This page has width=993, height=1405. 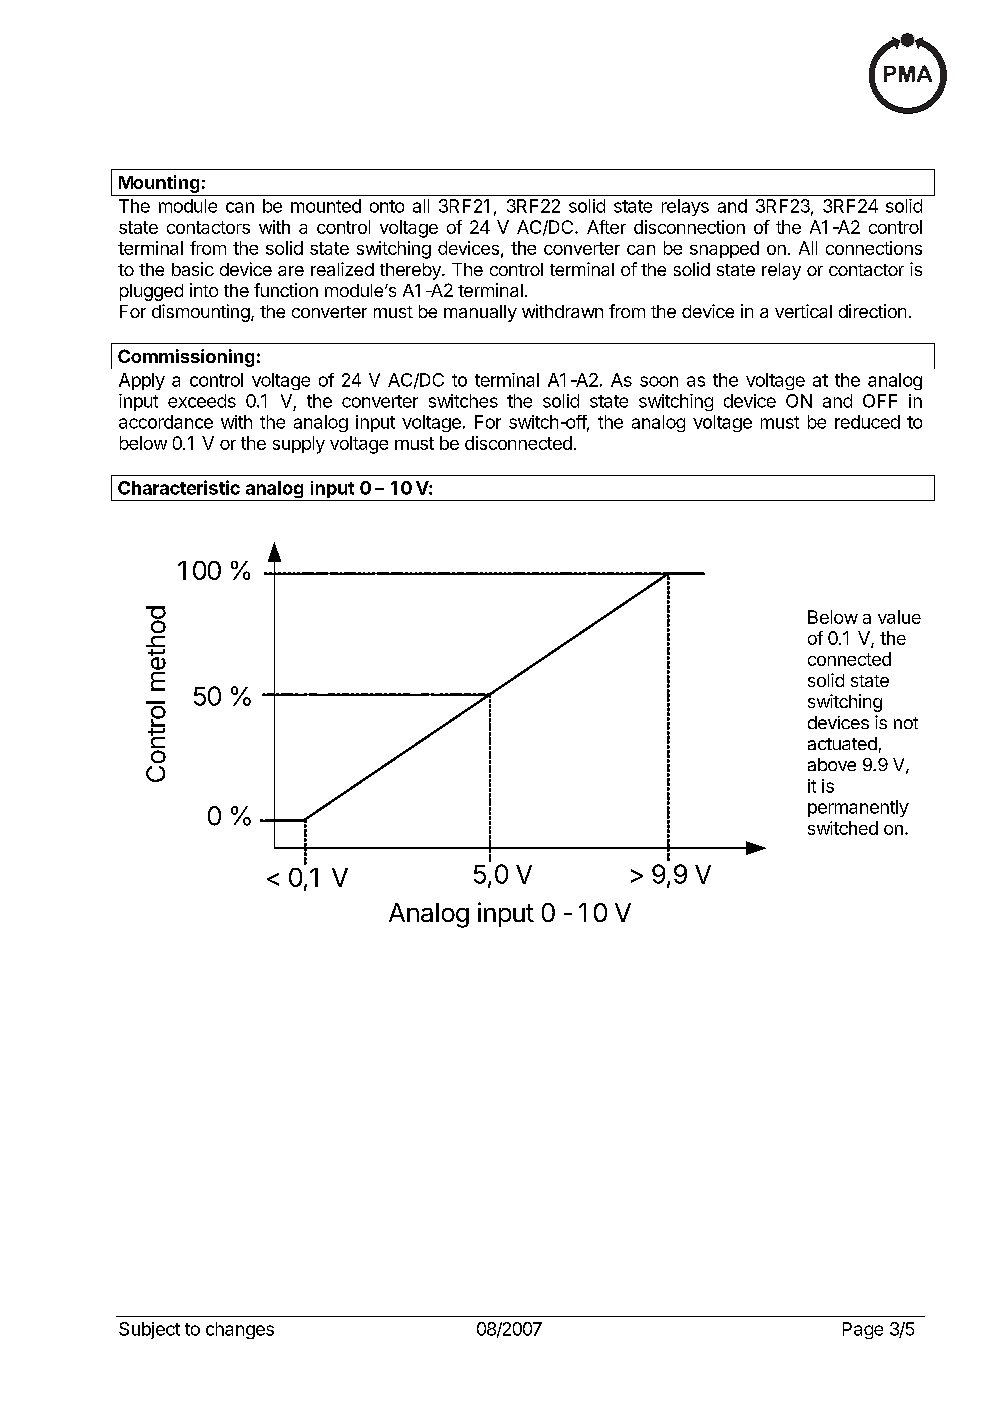 I want to click on not, so click(x=906, y=723).
